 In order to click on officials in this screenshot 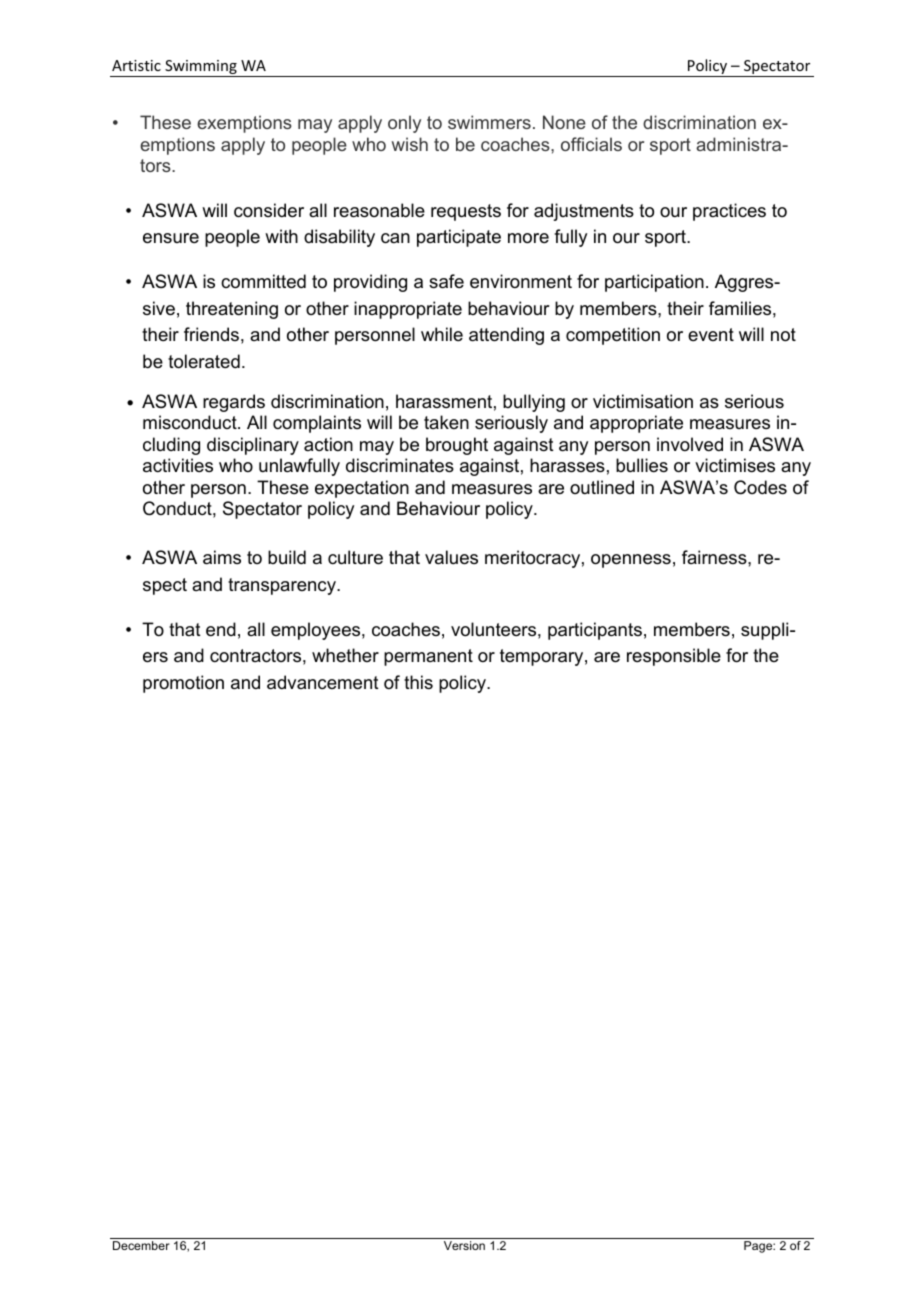, I will do `click(591, 144)`.
